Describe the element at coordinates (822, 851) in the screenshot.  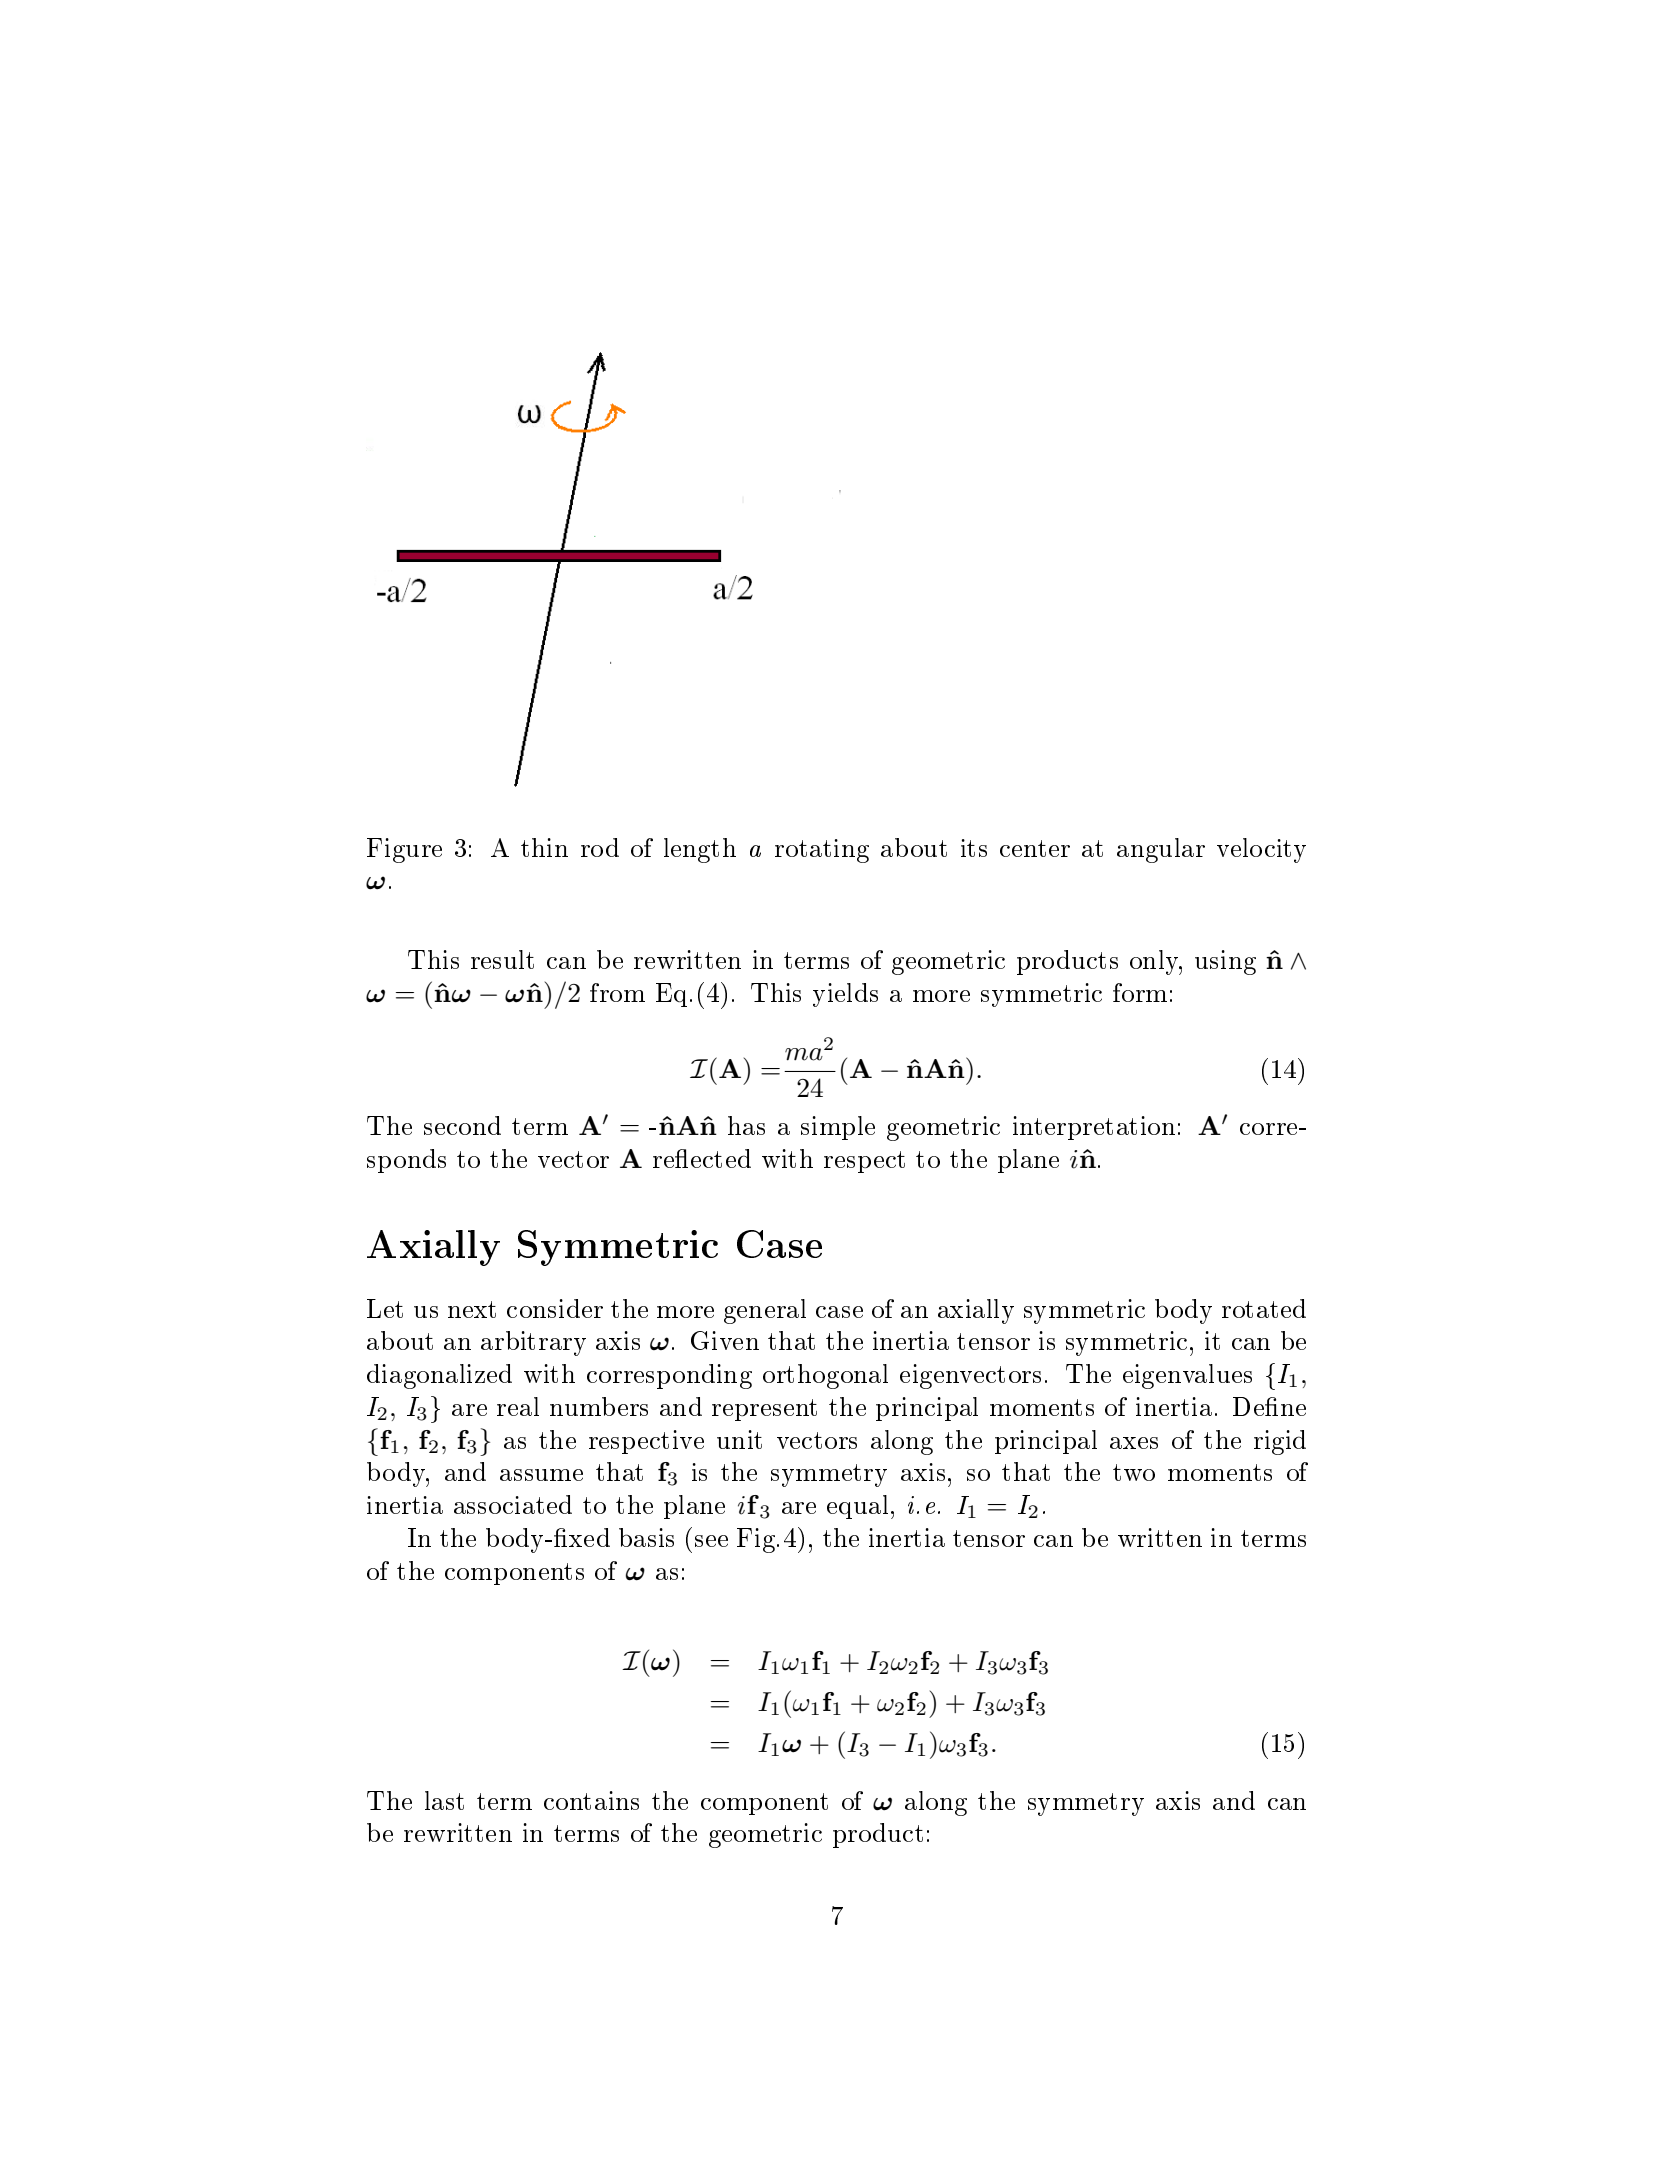
I see `rotating` at that location.
